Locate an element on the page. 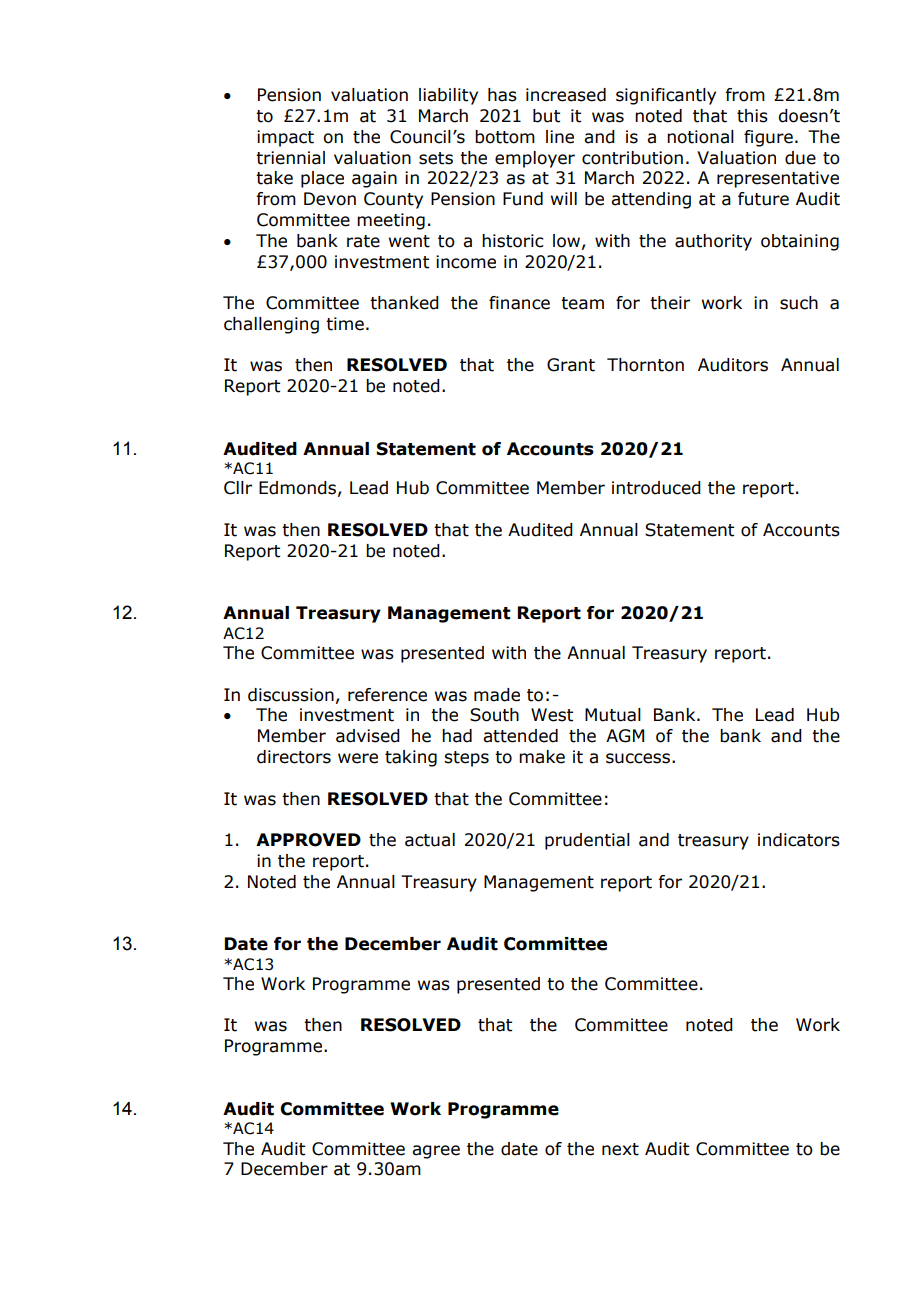 The width and height of the page is (924, 1308). Grant is located at coordinates (571, 365).
